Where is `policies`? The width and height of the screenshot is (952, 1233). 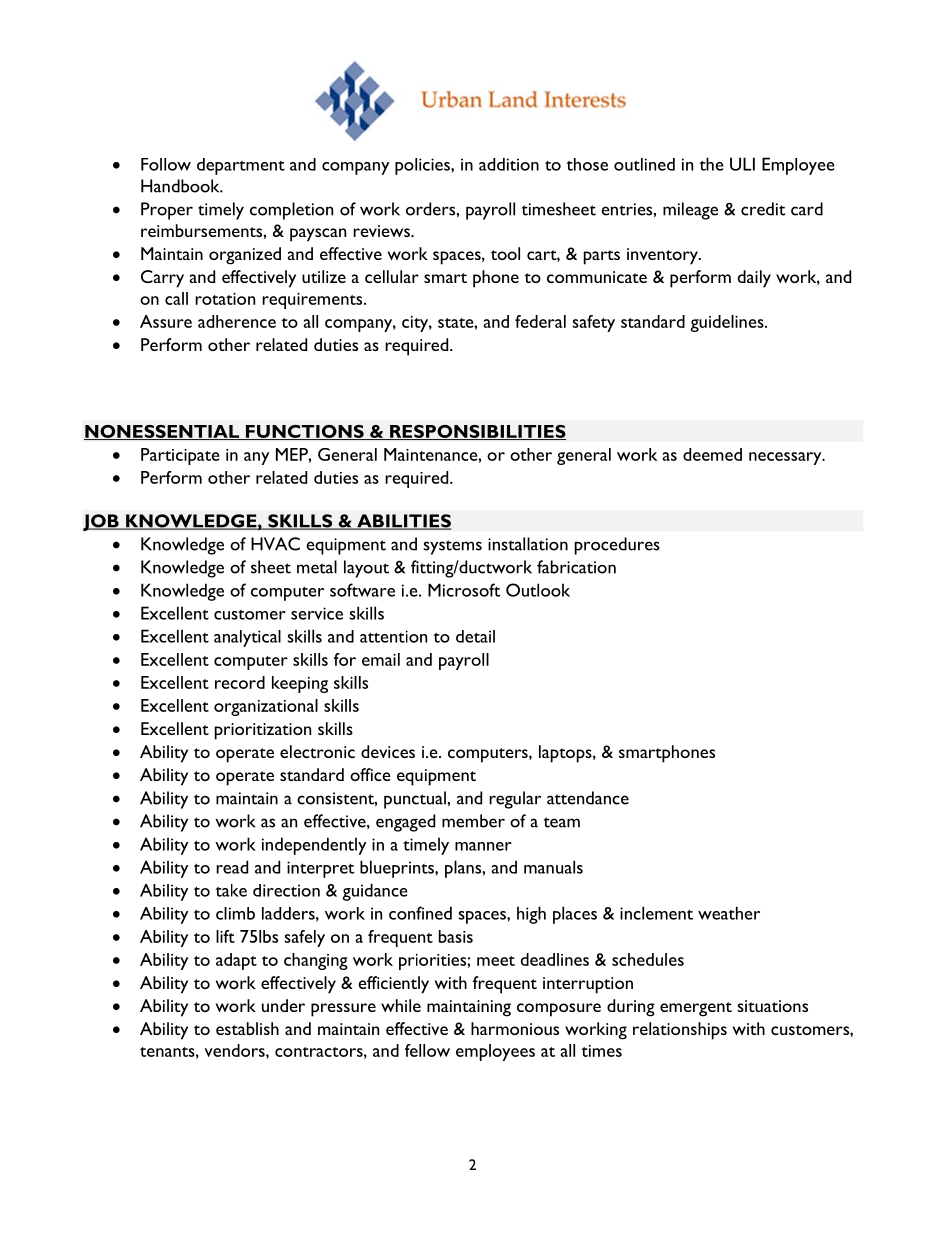
policies is located at coordinates (423, 166).
